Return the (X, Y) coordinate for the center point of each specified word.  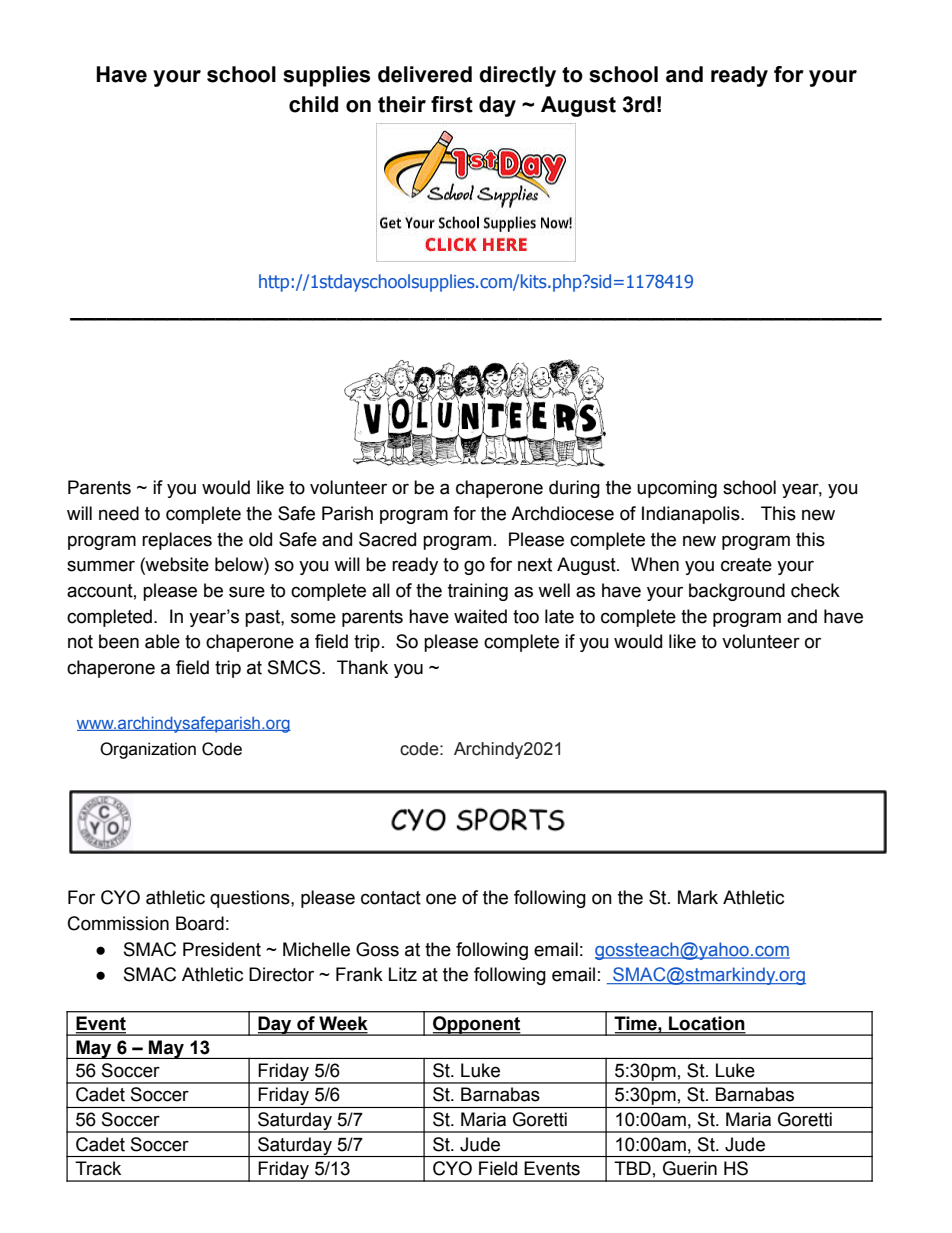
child (313, 104)
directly (517, 76)
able (162, 641)
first (452, 104)
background (737, 592)
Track (98, 1168)
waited (480, 616)
